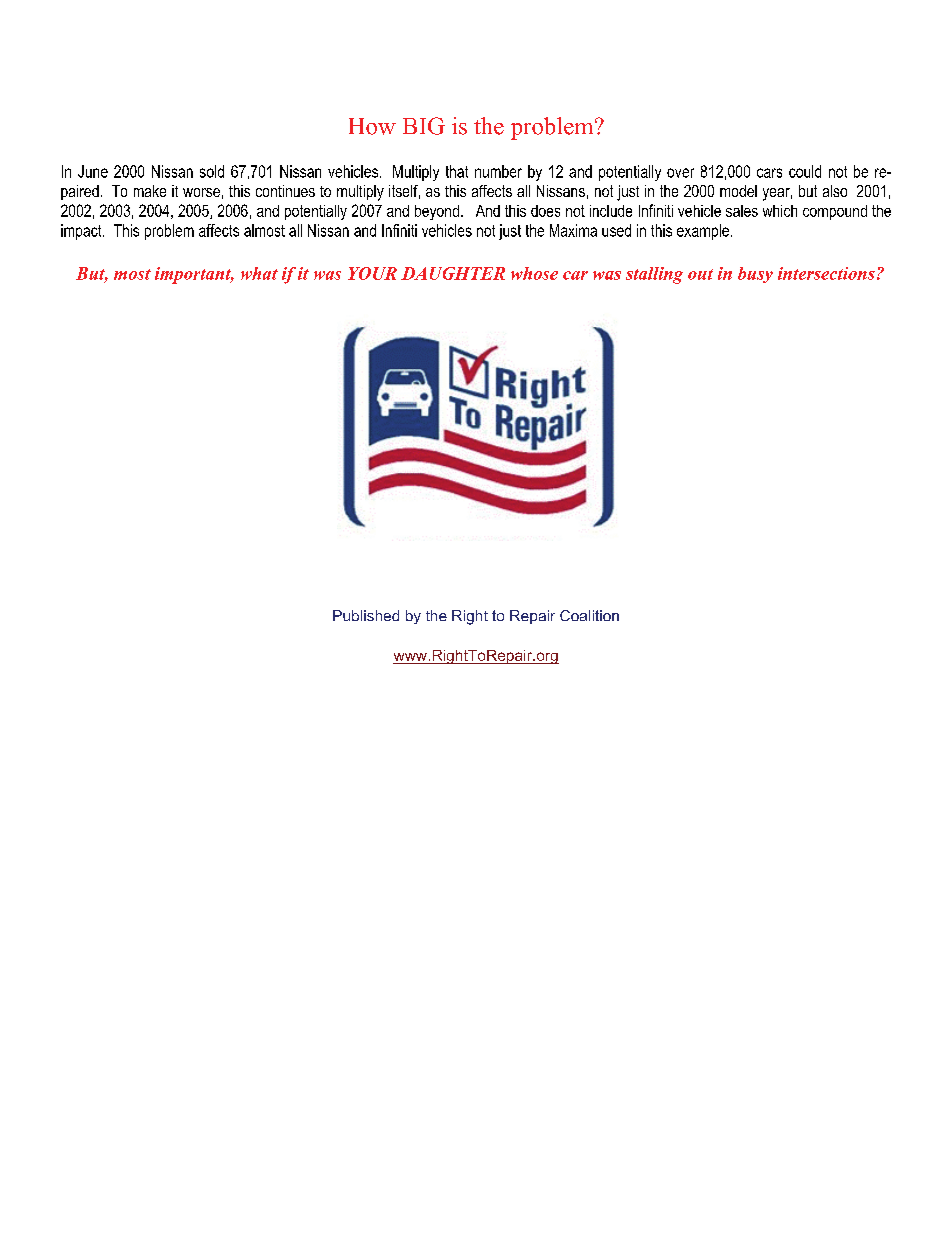 Image resolution: width=952 pixels, height=1233 pixels. I want to click on impact, so click(82, 232).
